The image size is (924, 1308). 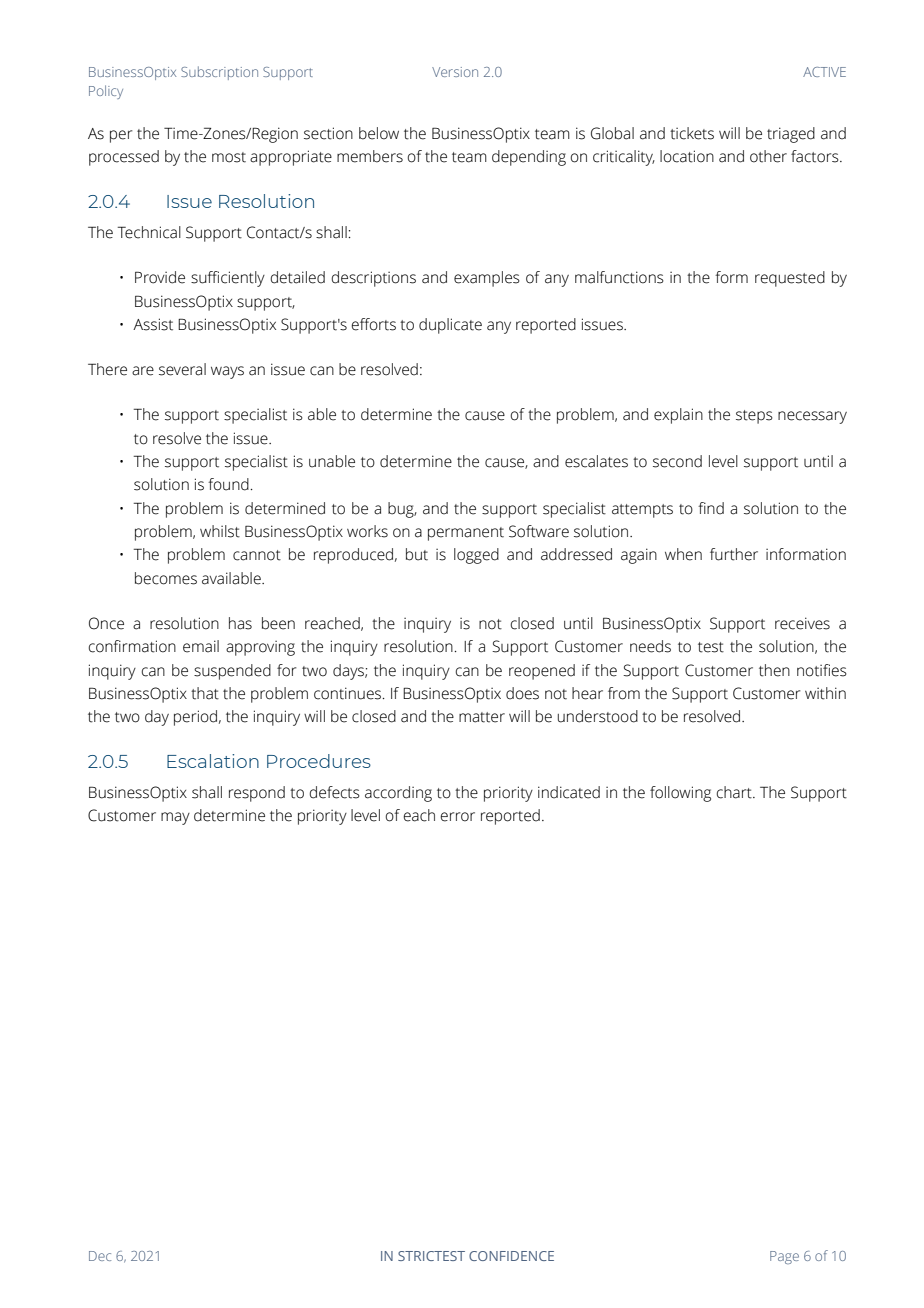 What do you see at coordinates (219, 73) in the document?
I see `Subscription` at bounding box center [219, 73].
